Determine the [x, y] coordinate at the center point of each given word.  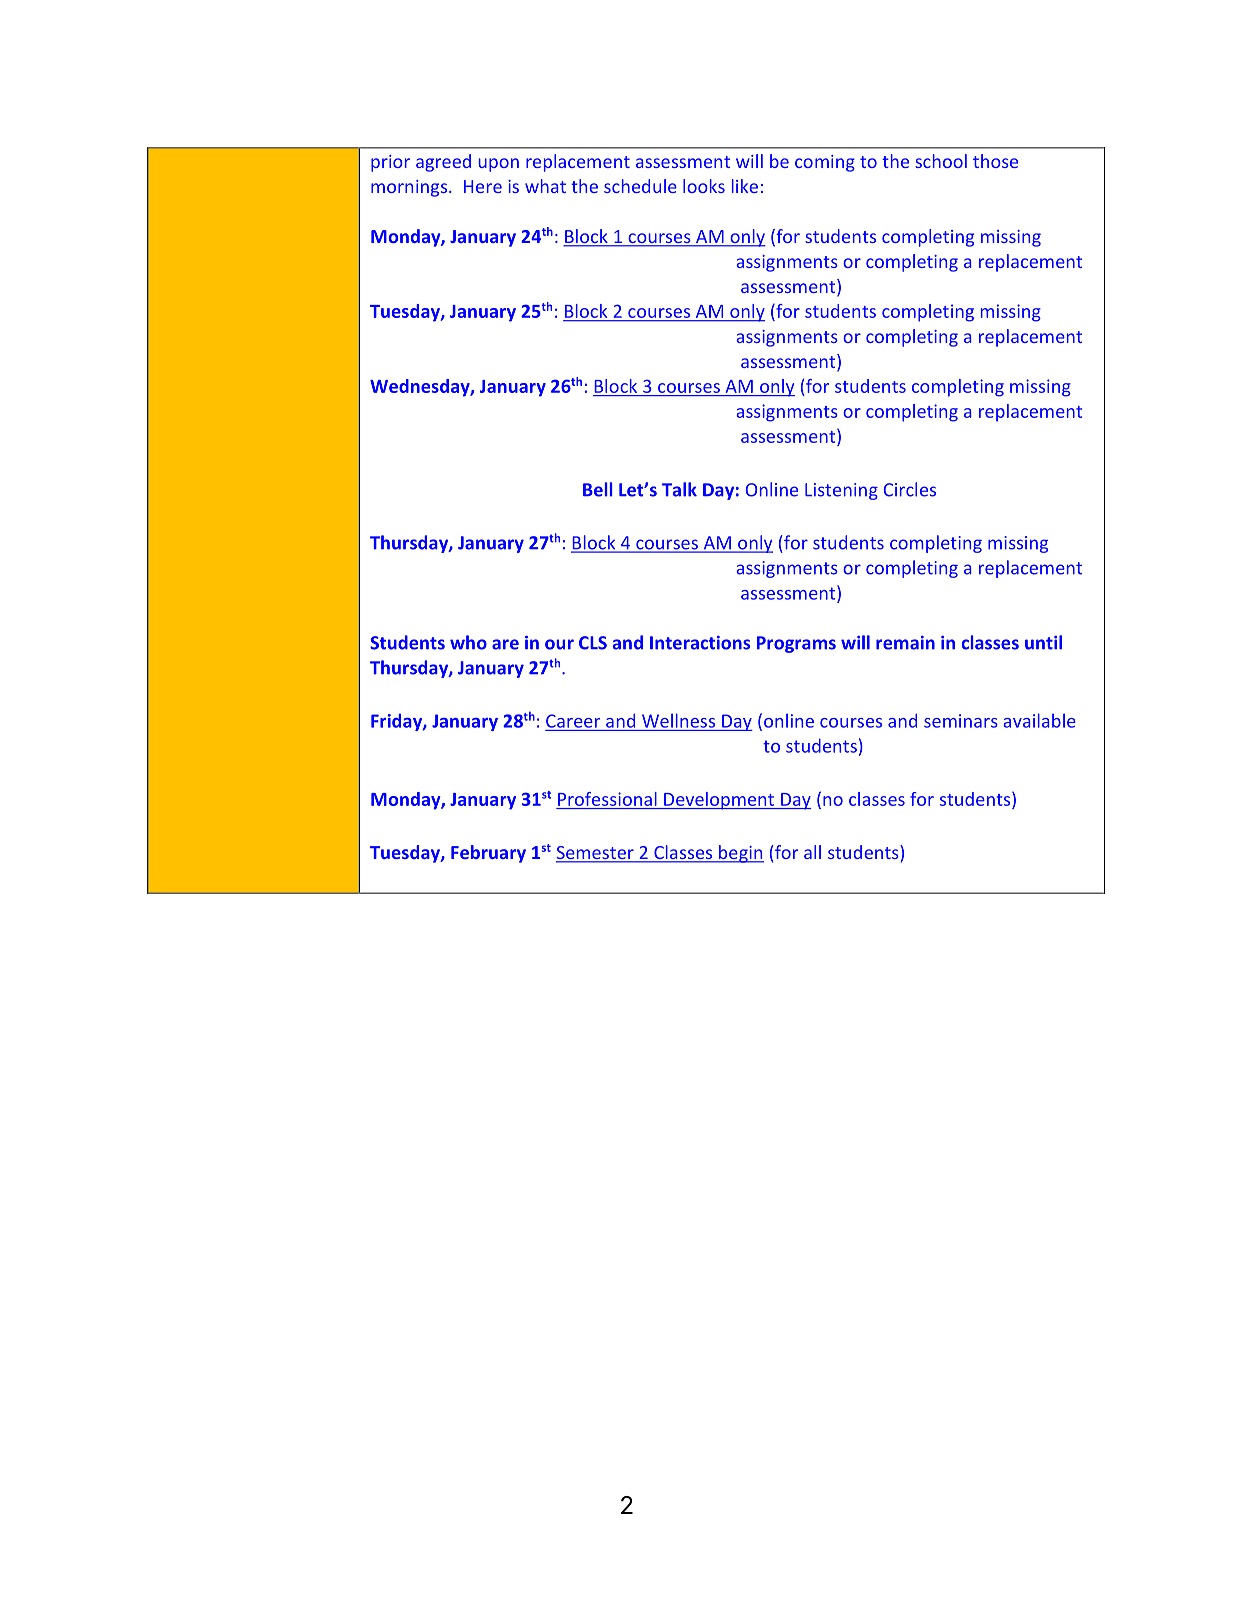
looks [704, 186]
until [1043, 642]
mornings [410, 188]
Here [483, 186]
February [488, 854]
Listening [841, 491]
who [468, 642]
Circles [910, 489]
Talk [679, 489]
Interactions [700, 643]
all [812, 852]
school [941, 161]
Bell [597, 489]
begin [740, 854]
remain [905, 643]
